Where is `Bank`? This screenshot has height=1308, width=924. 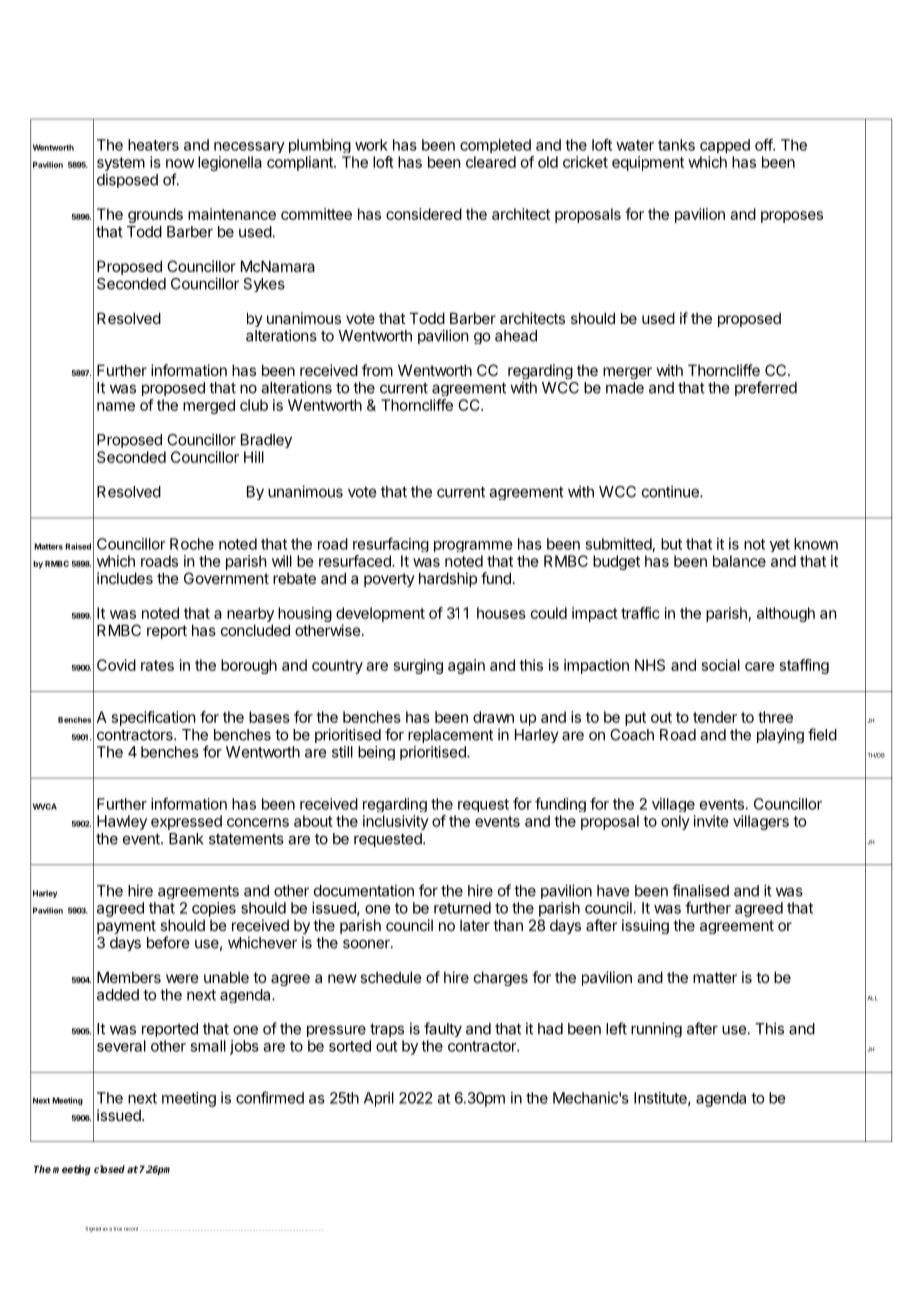
Bank is located at coordinates (186, 839).
